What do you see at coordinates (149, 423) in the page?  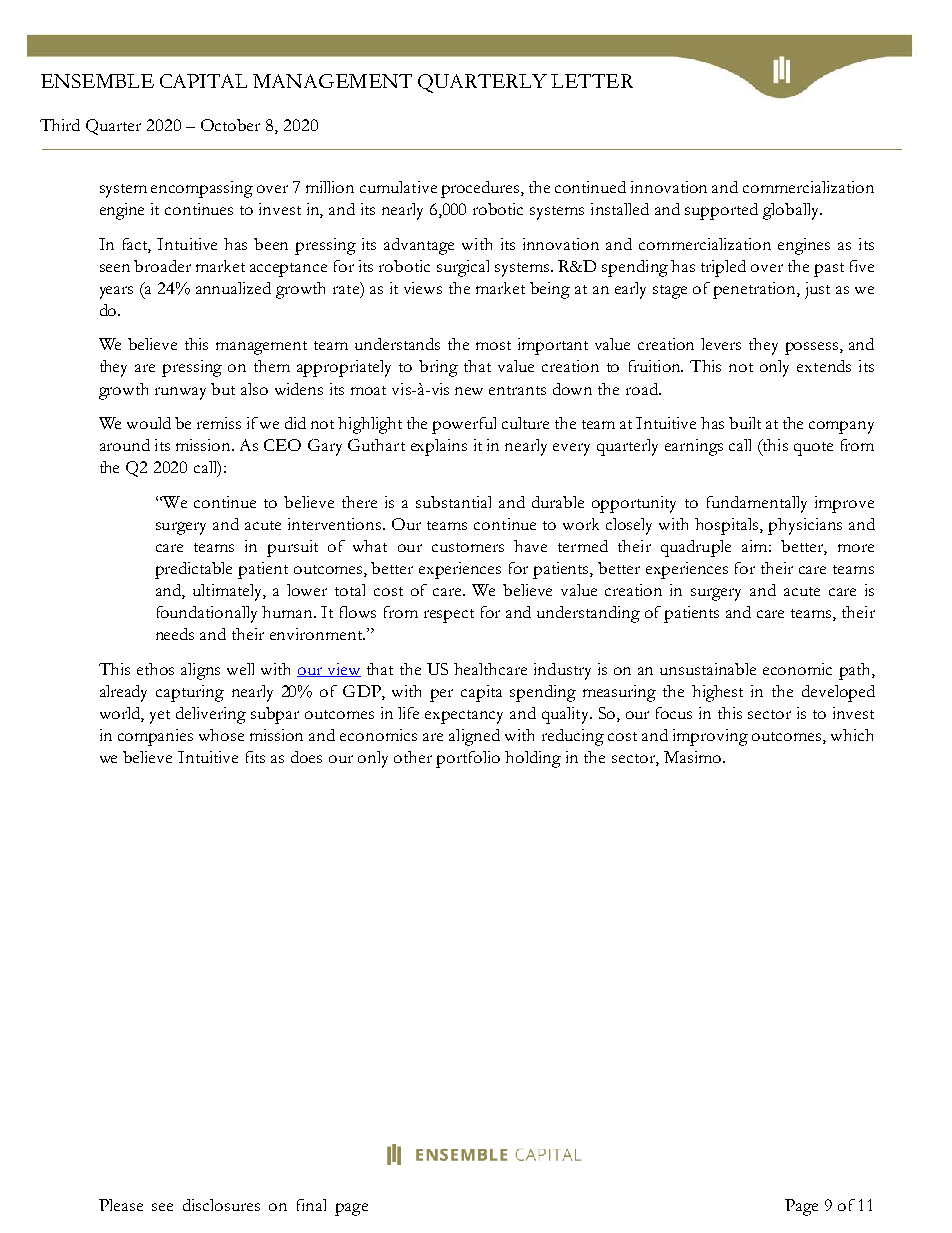 I see `would` at bounding box center [149, 423].
